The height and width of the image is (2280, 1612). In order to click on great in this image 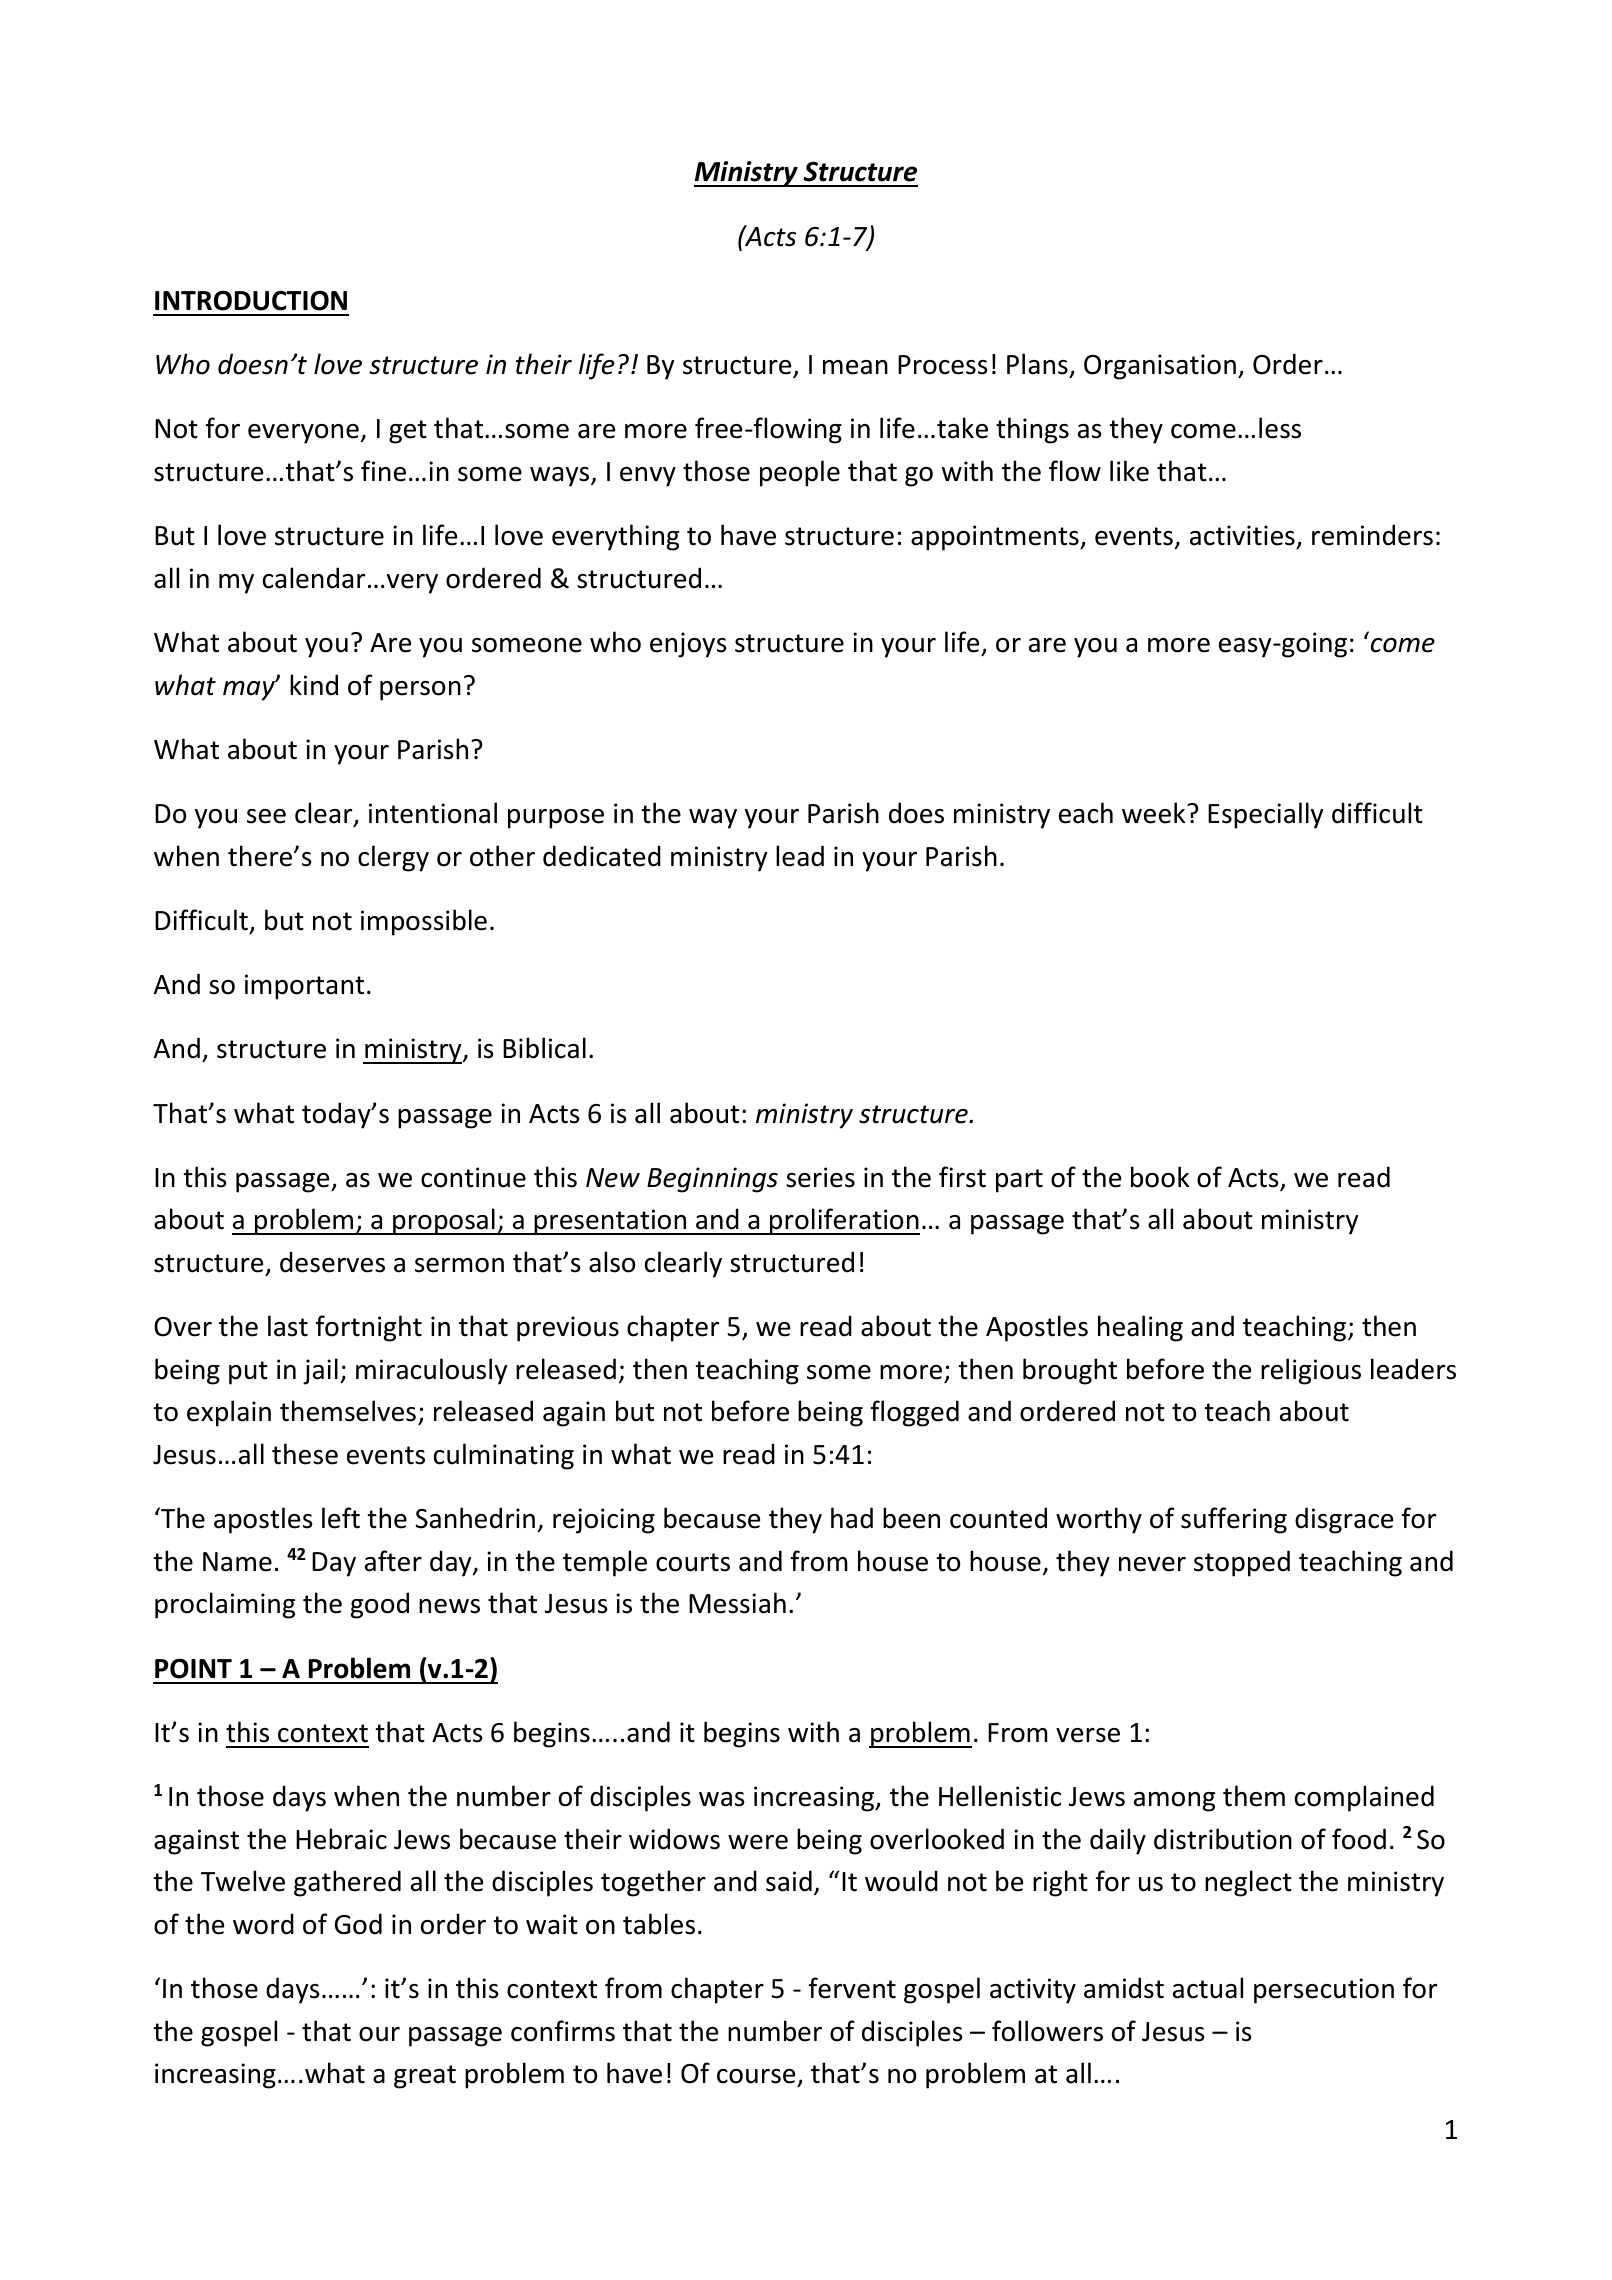, I will do `click(425, 2077)`.
